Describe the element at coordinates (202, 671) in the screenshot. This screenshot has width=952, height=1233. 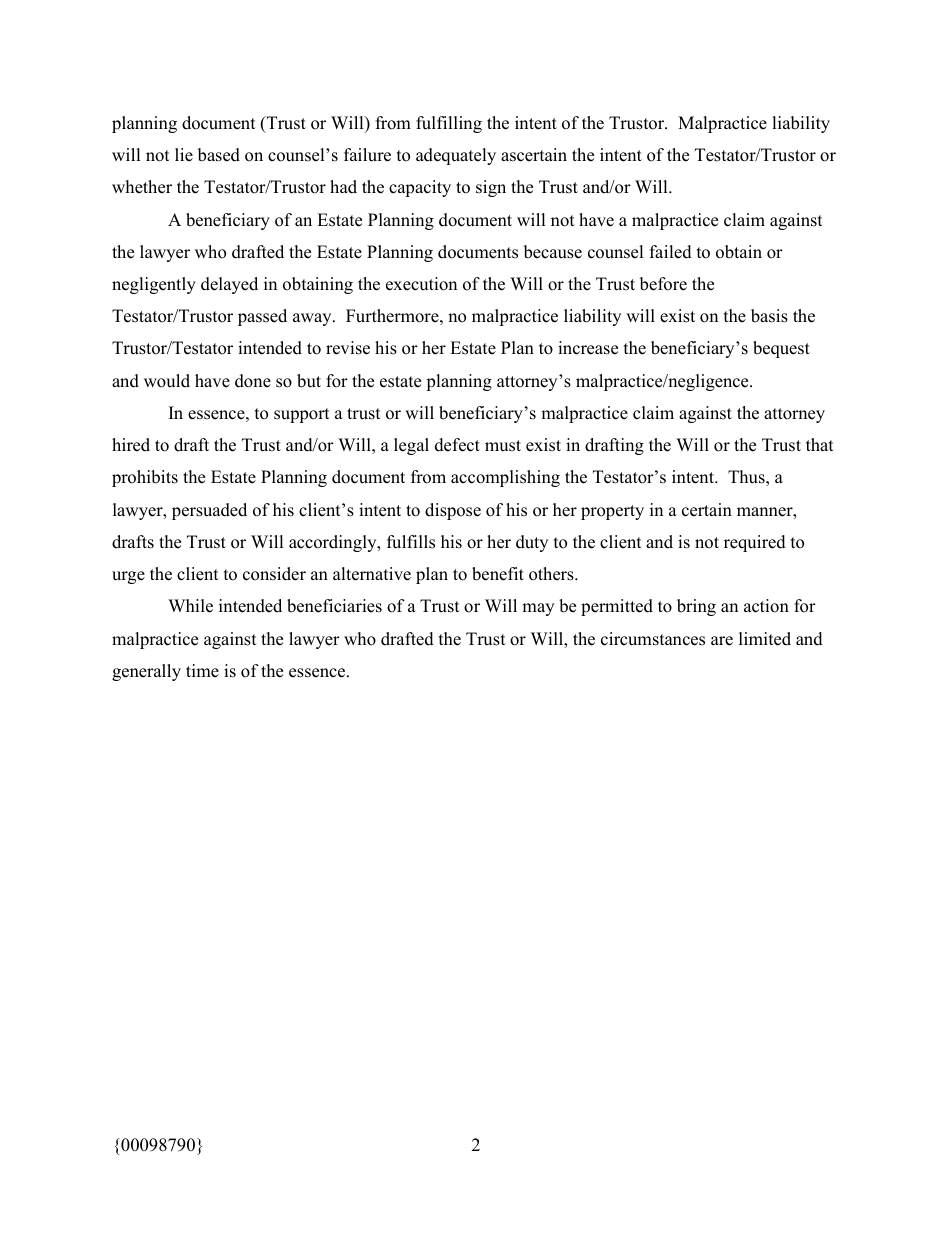
I see `time` at that location.
